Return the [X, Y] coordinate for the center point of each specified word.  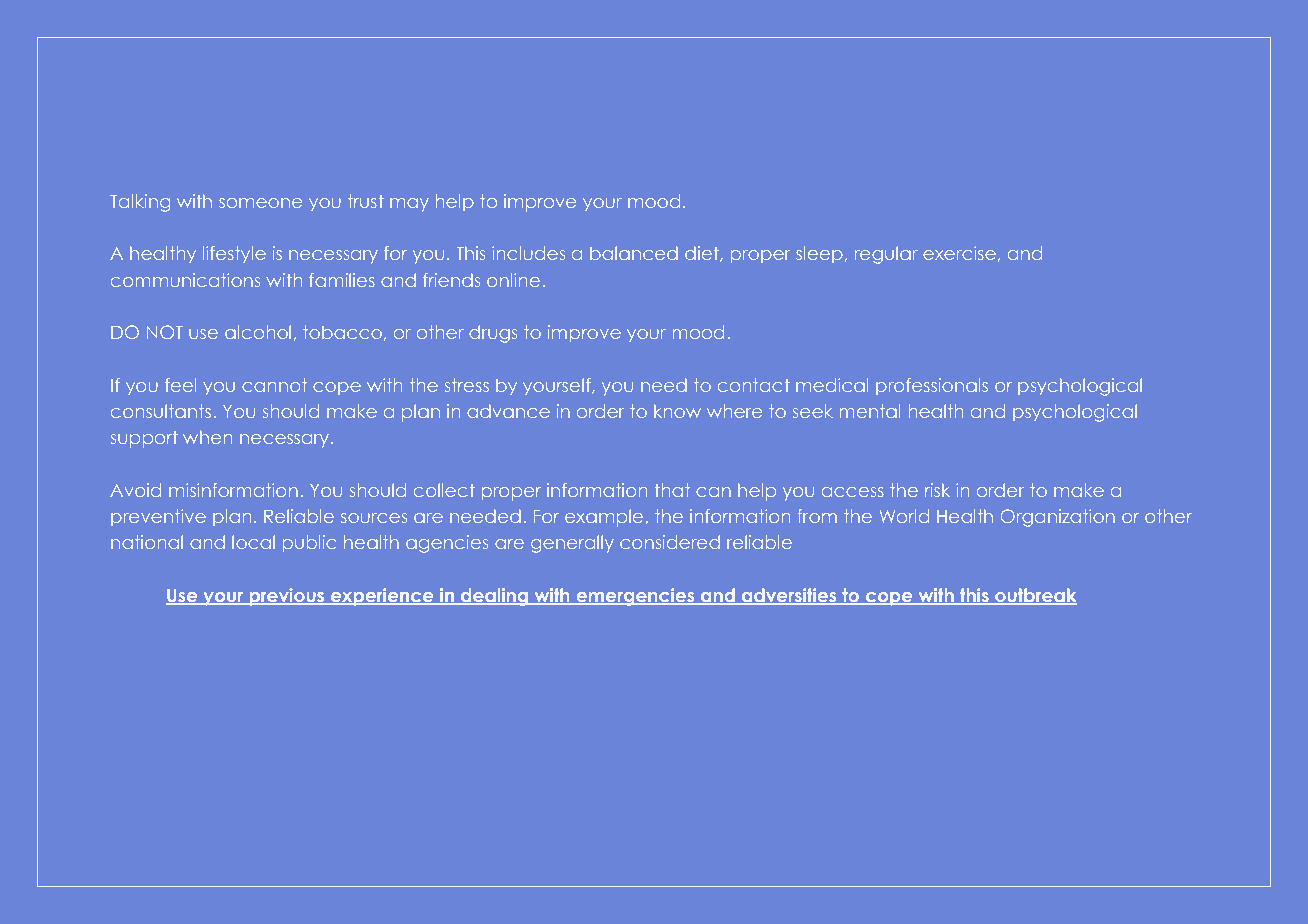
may [409, 205]
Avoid [135, 490]
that [672, 490]
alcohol [258, 332]
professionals [932, 386]
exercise [959, 253]
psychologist [1155, 646]
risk [937, 490]
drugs [493, 334]
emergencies [635, 597]
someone [260, 203]
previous [287, 597]
